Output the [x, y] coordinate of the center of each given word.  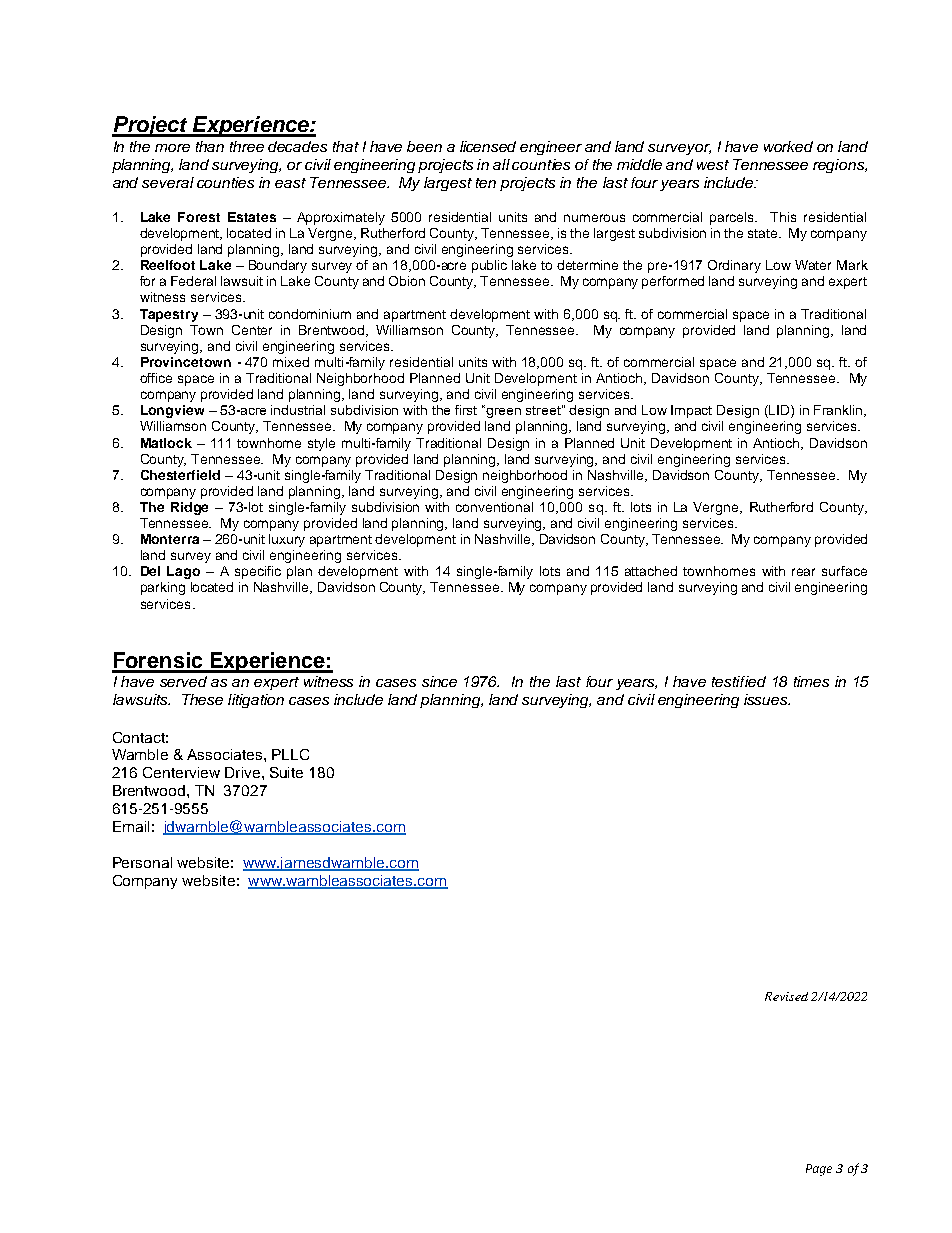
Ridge [189, 508]
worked [788, 146]
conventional [494, 507]
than [210, 146]
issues [767, 699]
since [439, 681]
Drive [242, 772]
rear [803, 572]
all [501, 164]
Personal [142, 862]
